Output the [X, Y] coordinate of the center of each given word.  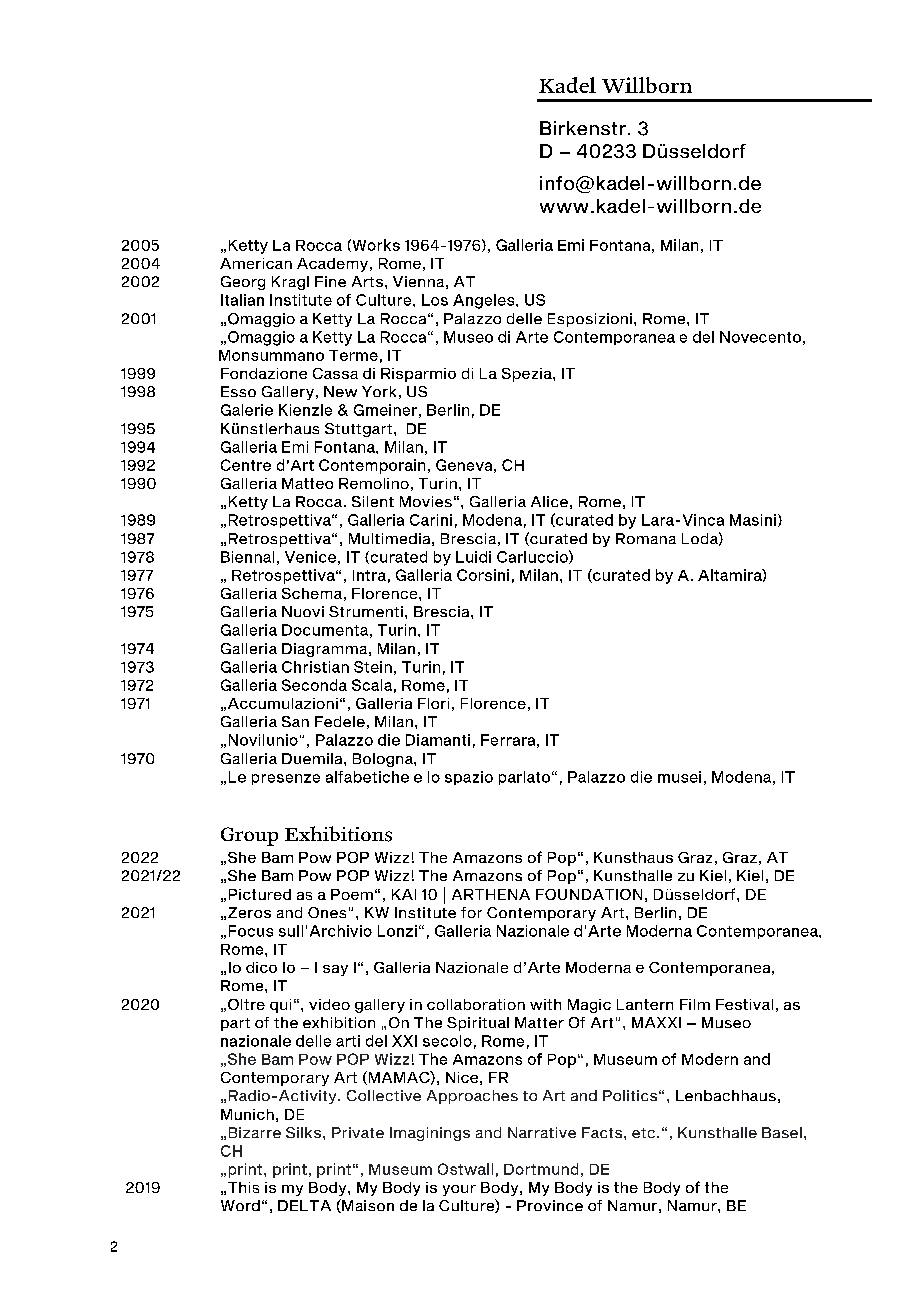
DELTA [304, 1205]
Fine [330, 281]
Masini [753, 520]
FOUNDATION [589, 894]
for [471, 912]
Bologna [384, 760]
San [295, 721]
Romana [646, 538]
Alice [549, 501]
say [335, 970]
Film [695, 1004]
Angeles [485, 301]
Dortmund [541, 1169]
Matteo [307, 483]
